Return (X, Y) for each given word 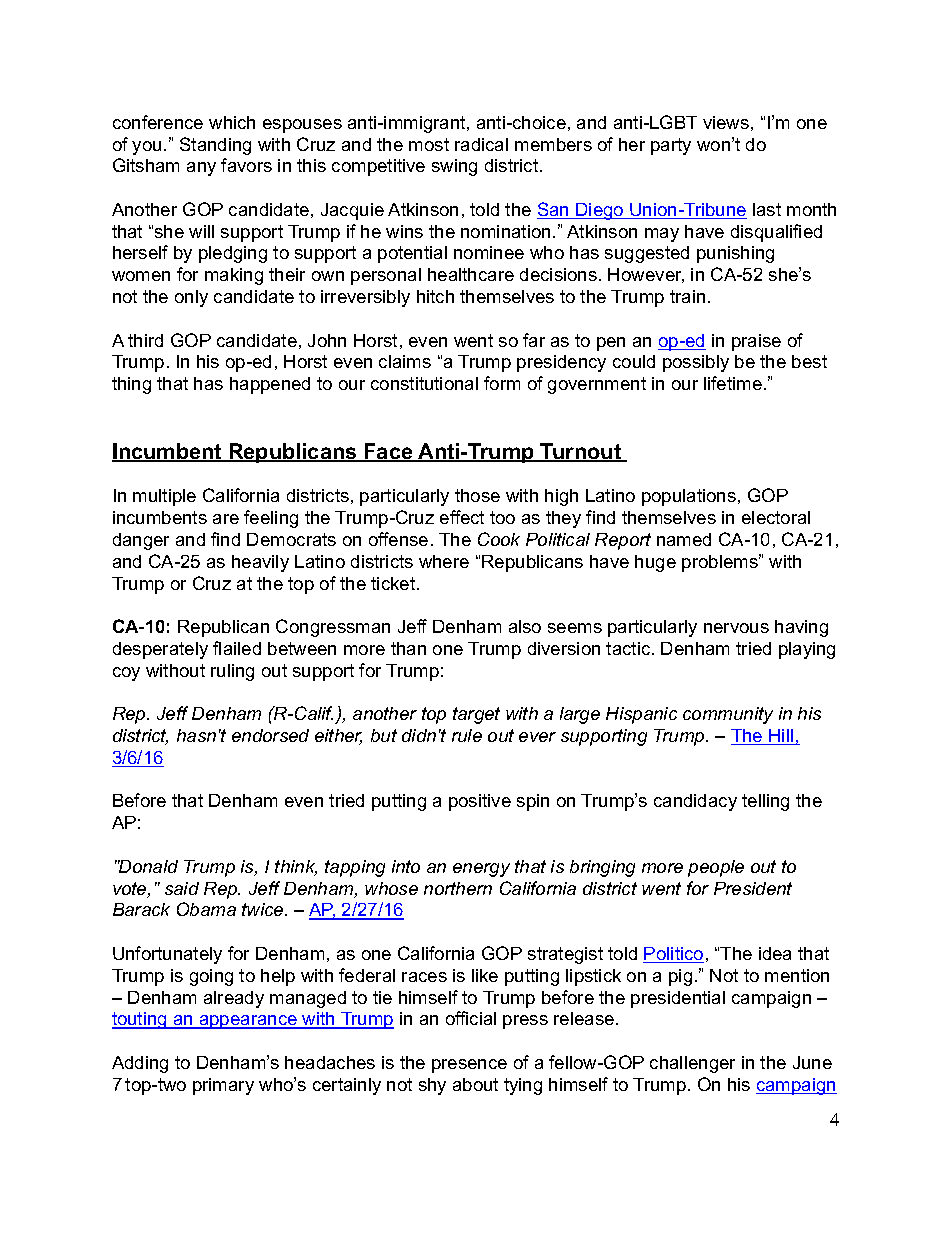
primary (223, 1086)
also (525, 626)
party (671, 146)
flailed (237, 648)
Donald (148, 866)
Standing (215, 146)
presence (469, 1066)
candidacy (695, 802)
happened (270, 385)
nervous (736, 628)
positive (480, 802)
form (502, 383)
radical (481, 144)
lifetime (733, 383)
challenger (692, 1064)
